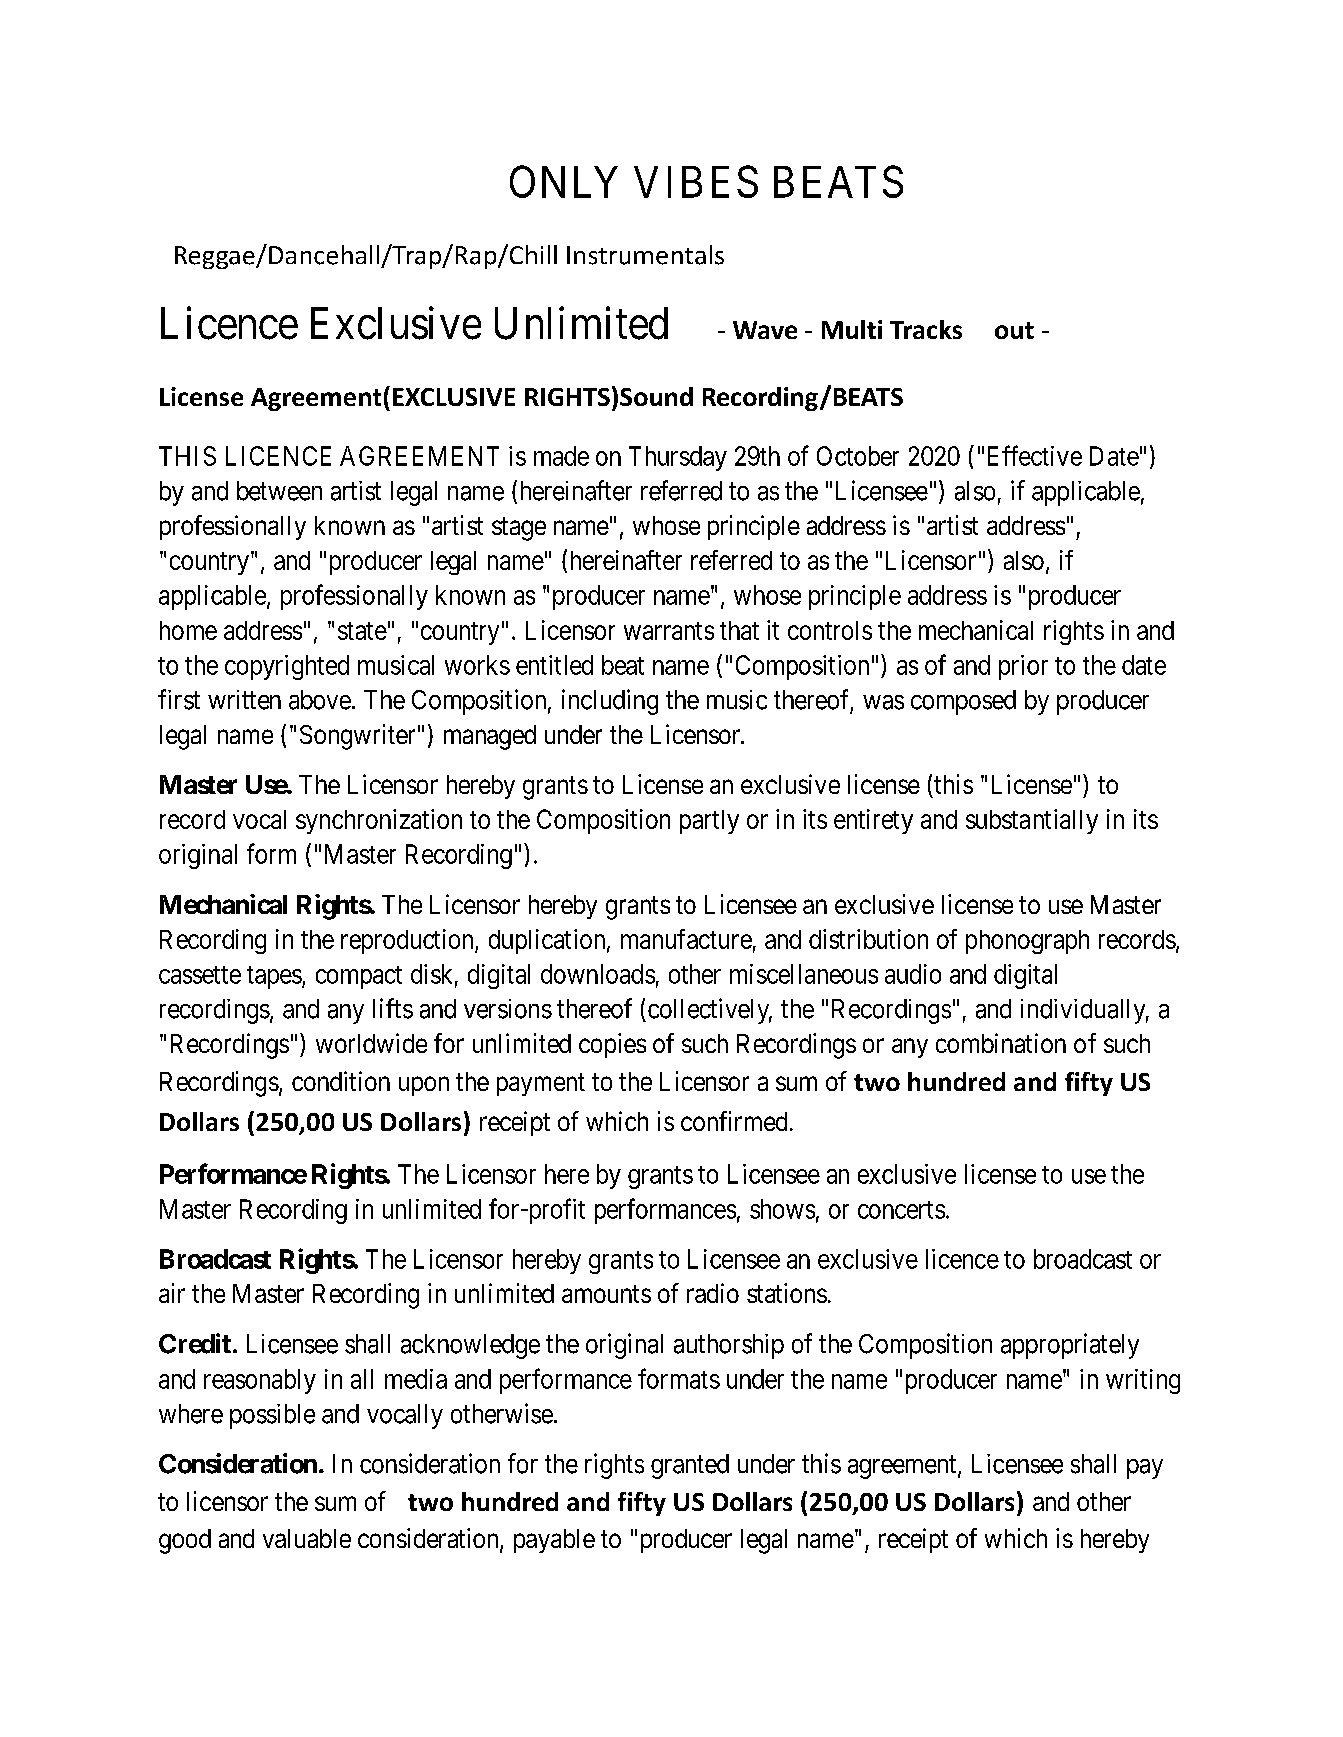 The image size is (1343, 1737). Describe the element at coordinates (564, 181) in the document. I see `ONLY` at that location.
